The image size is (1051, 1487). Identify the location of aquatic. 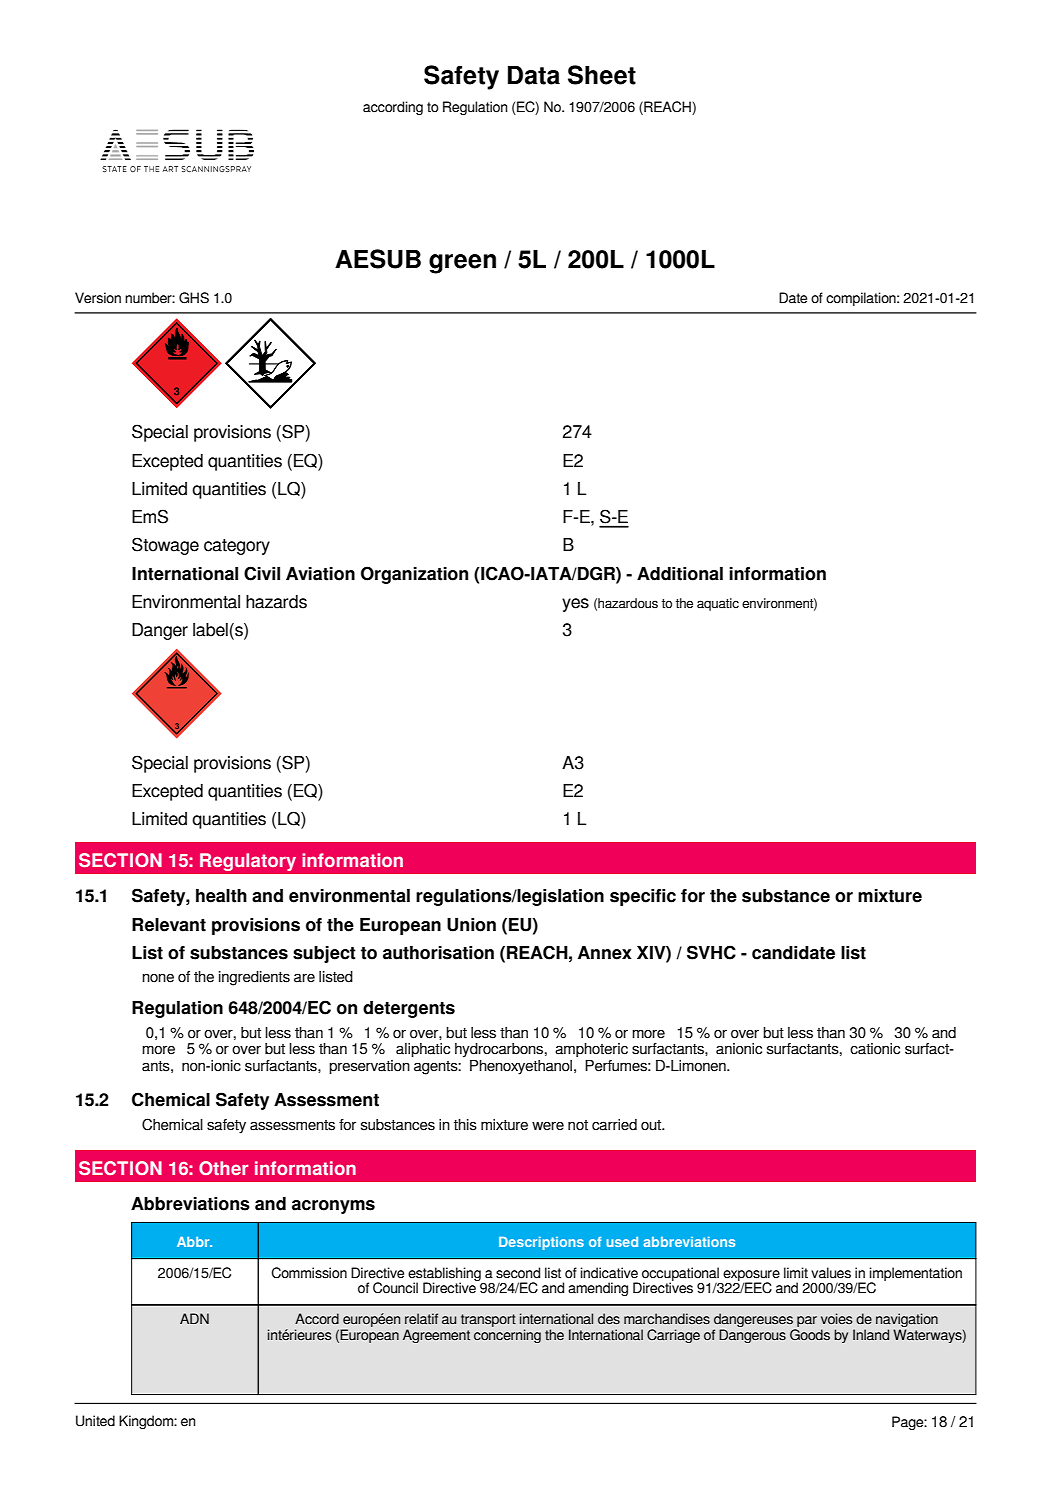
(718, 604).
